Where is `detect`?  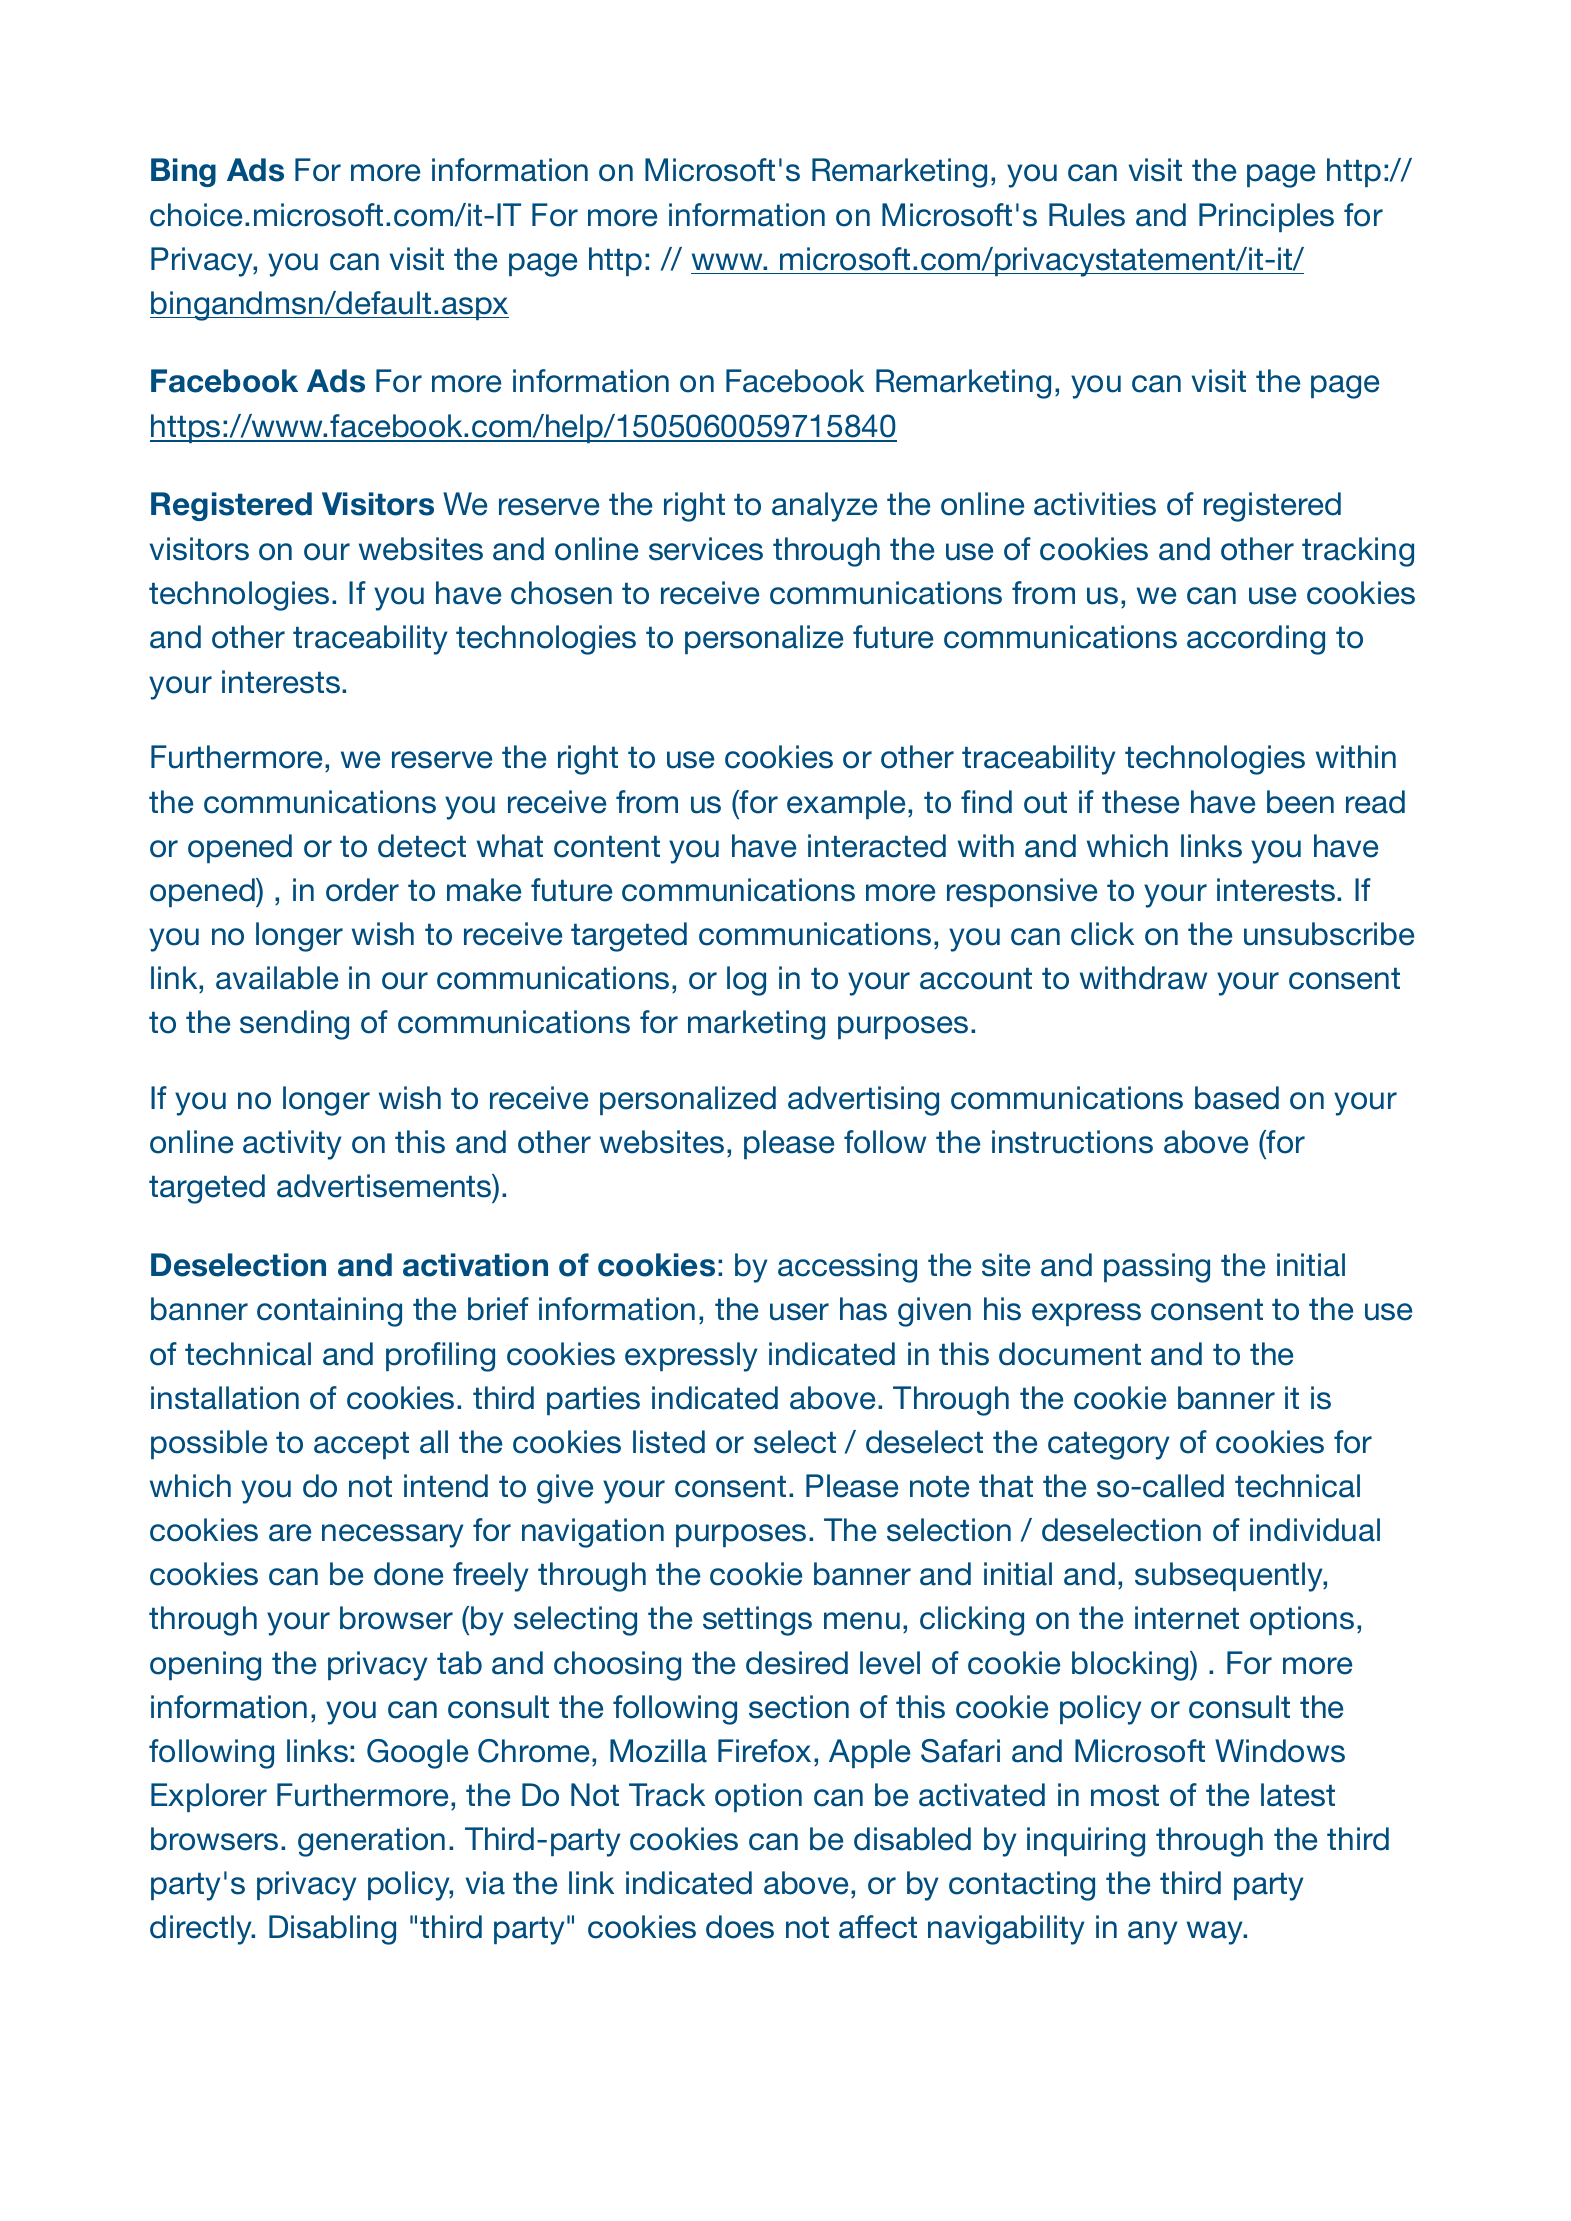 detect is located at coordinates (422, 846).
